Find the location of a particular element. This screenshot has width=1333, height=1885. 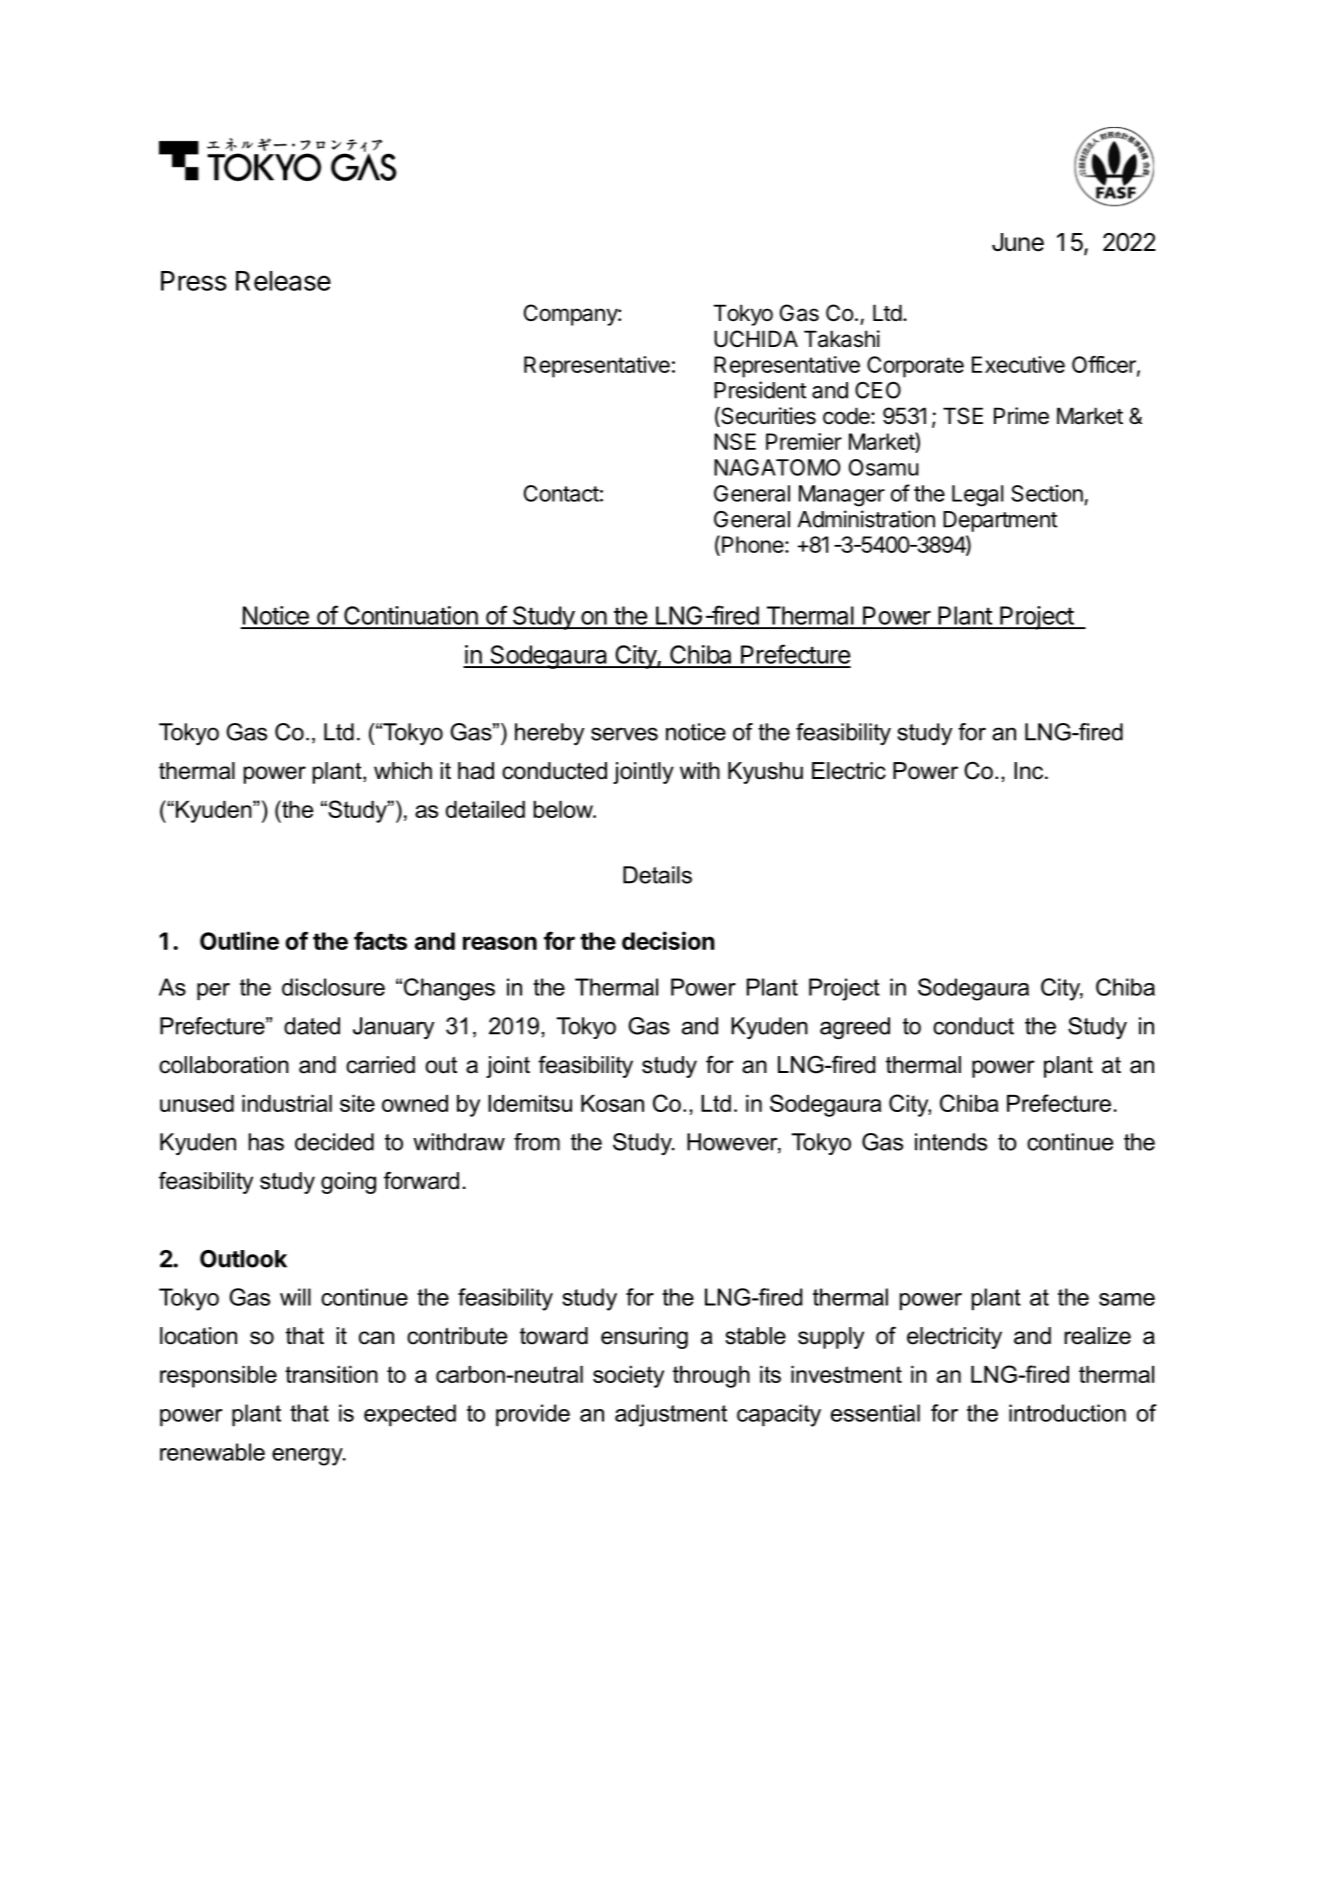

which is located at coordinates (403, 771).
